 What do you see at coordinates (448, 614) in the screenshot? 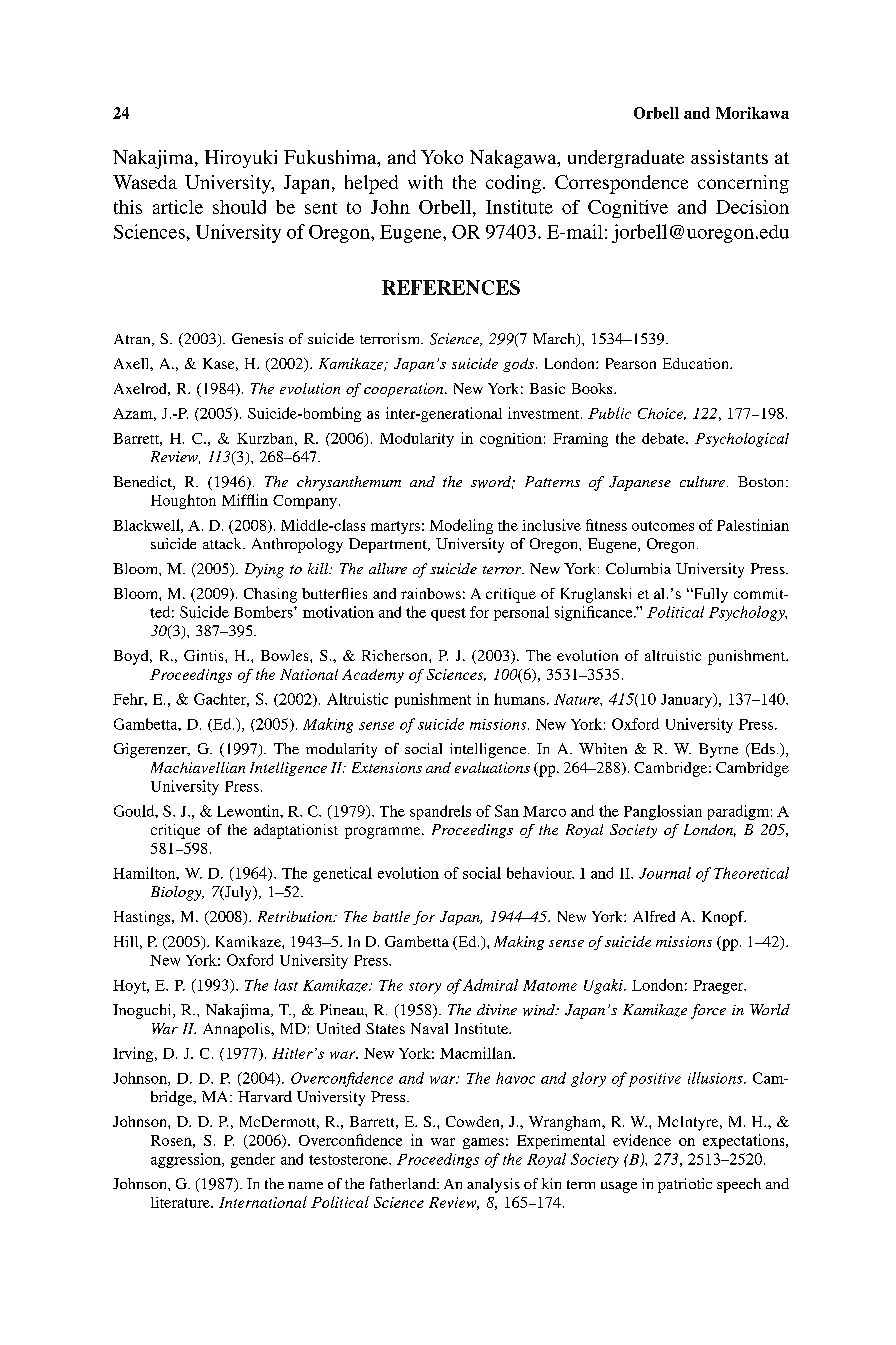
I see `quest` at bounding box center [448, 614].
